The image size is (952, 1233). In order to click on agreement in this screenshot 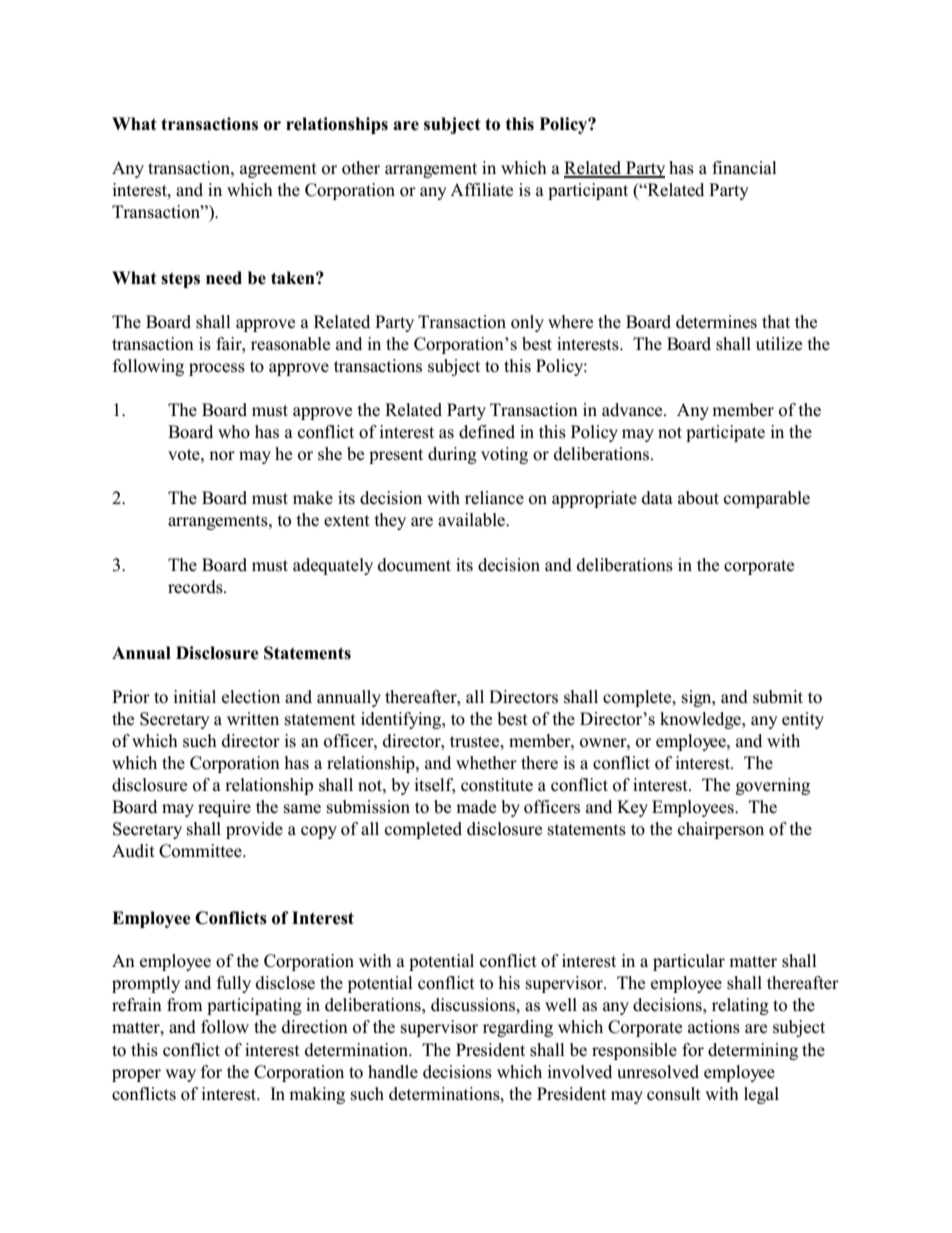, I will do `click(278, 170)`.
